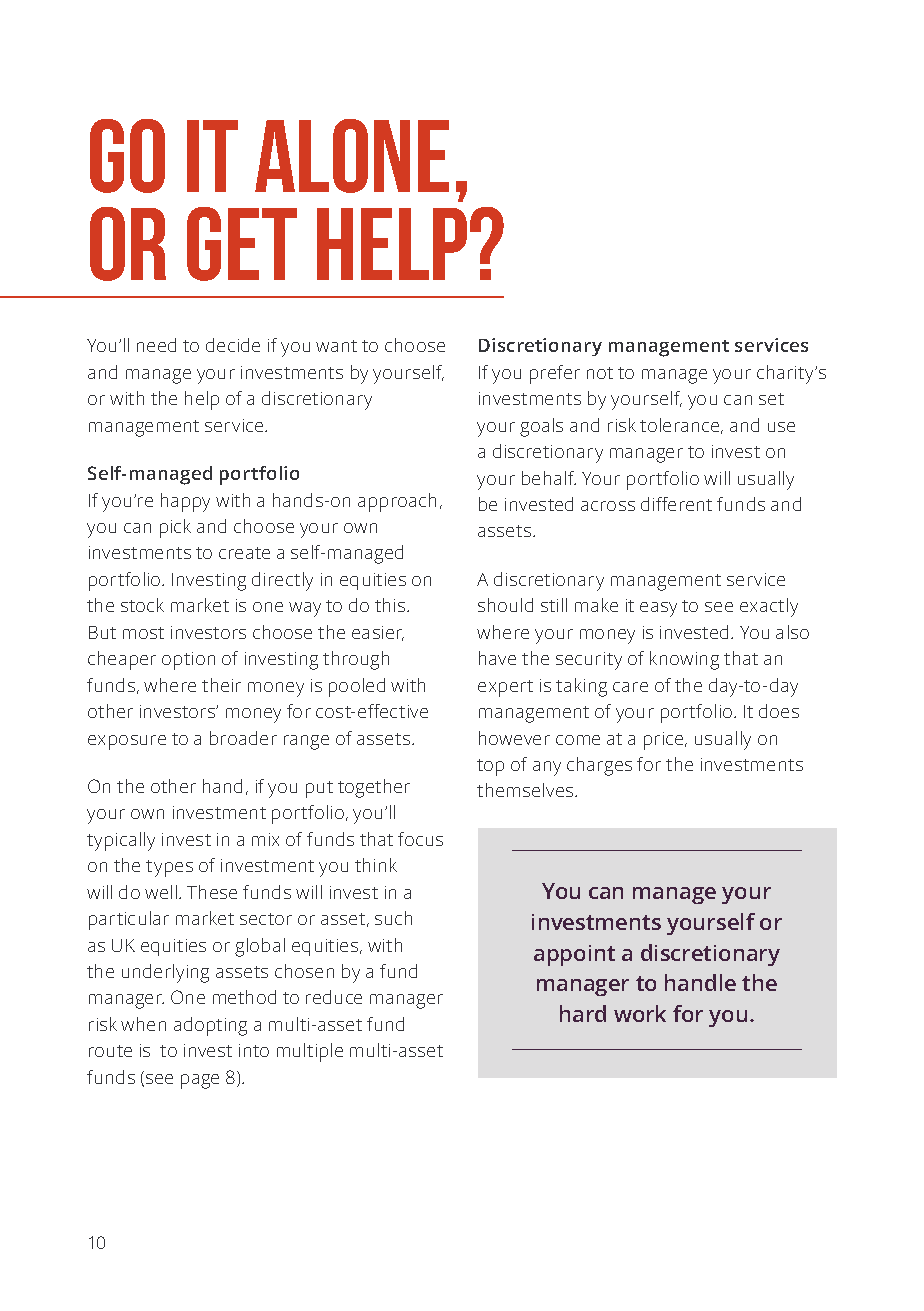 This screenshot has width=924, height=1311. Describe the element at coordinates (665, 741) in the screenshot. I see `price` at that location.
